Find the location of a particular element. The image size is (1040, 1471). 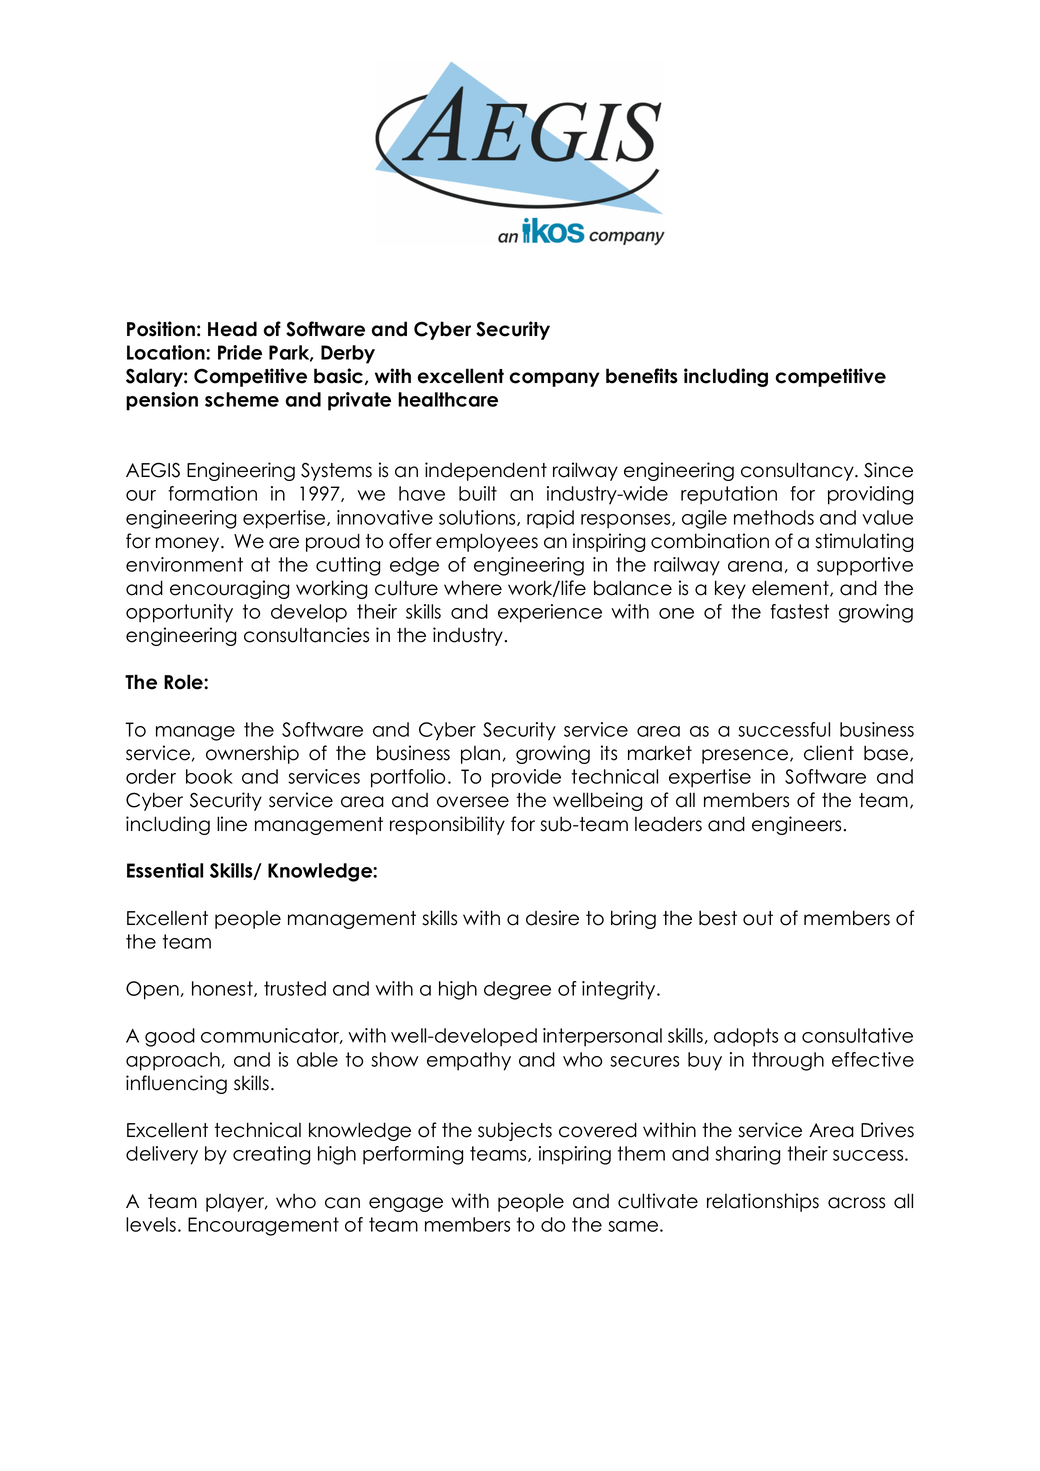

Encouragement is located at coordinates (263, 1226).
